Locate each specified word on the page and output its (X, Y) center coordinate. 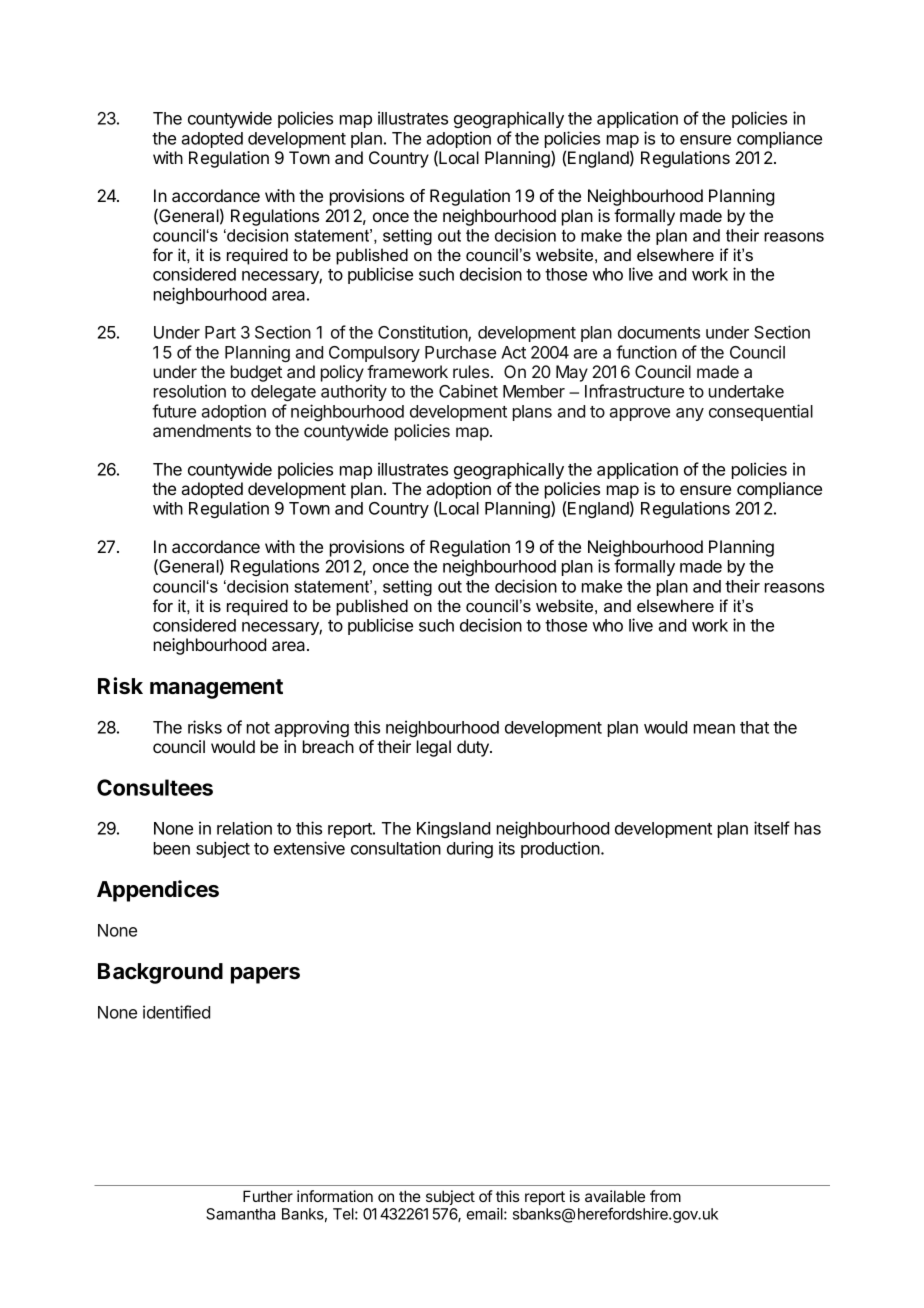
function (646, 352)
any (690, 414)
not (258, 728)
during (470, 849)
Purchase (460, 352)
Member (534, 391)
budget (256, 373)
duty (474, 748)
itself (772, 828)
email (485, 1214)
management (216, 689)
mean (714, 729)
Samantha (240, 1214)
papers (265, 975)
